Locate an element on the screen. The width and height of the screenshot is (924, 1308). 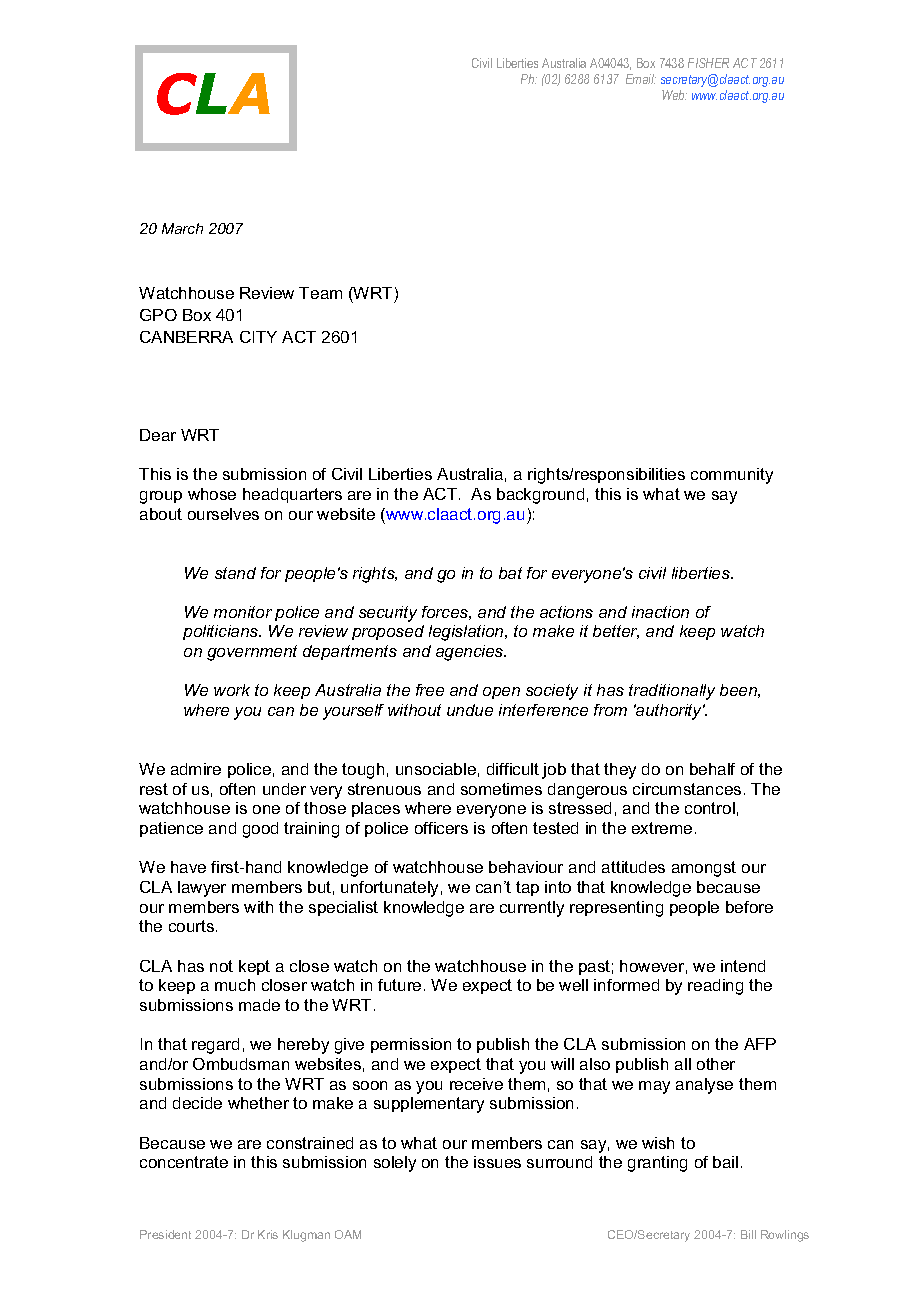
reading is located at coordinates (715, 987).
